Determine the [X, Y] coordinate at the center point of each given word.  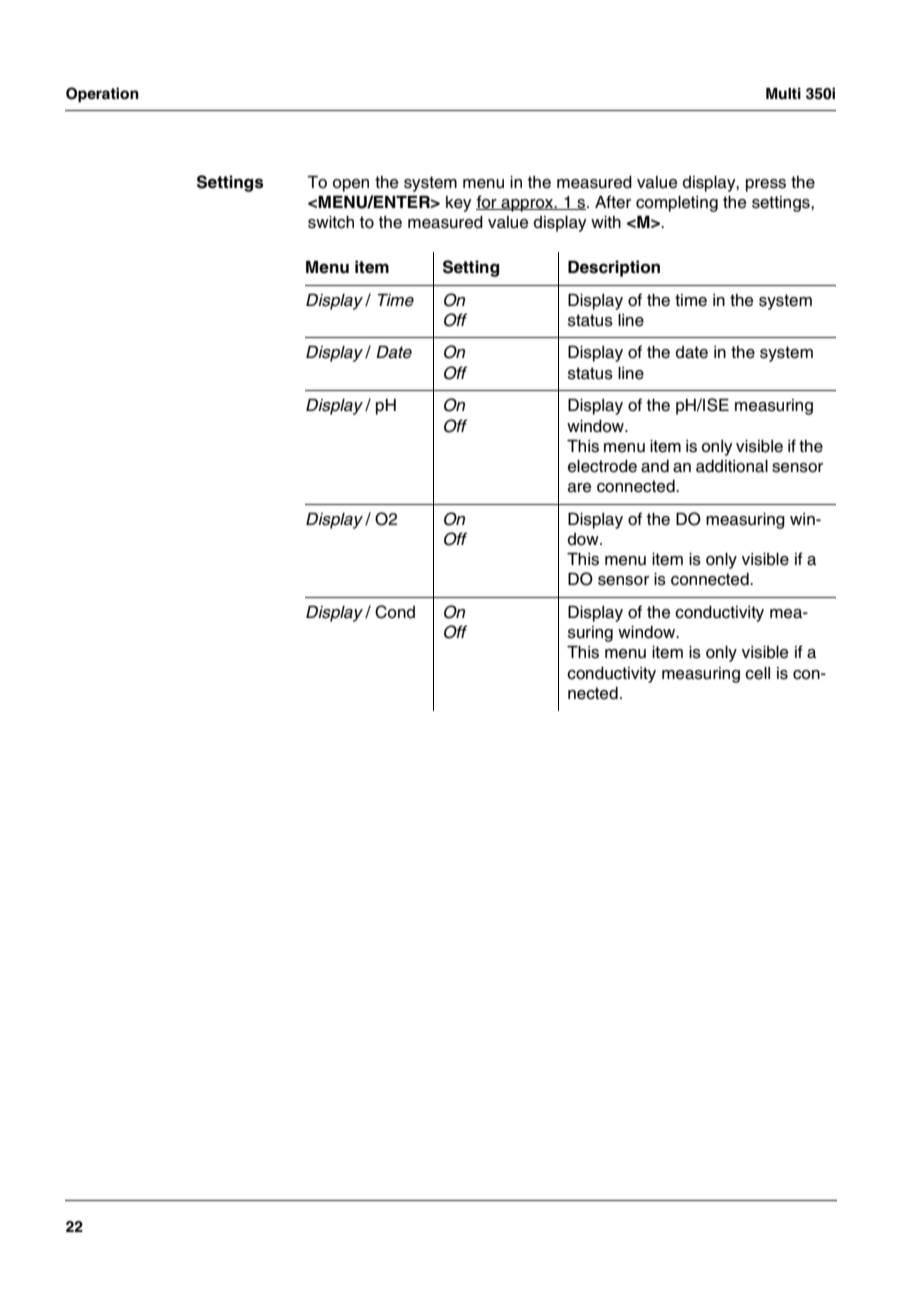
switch [331, 222]
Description [614, 268]
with [606, 222]
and [655, 466]
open [351, 185]
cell [757, 673]
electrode [602, 466]
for [487, 202]
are [579, 488]
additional [732, 466]
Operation [102, 95]
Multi [783, 93]
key [459, 204]
